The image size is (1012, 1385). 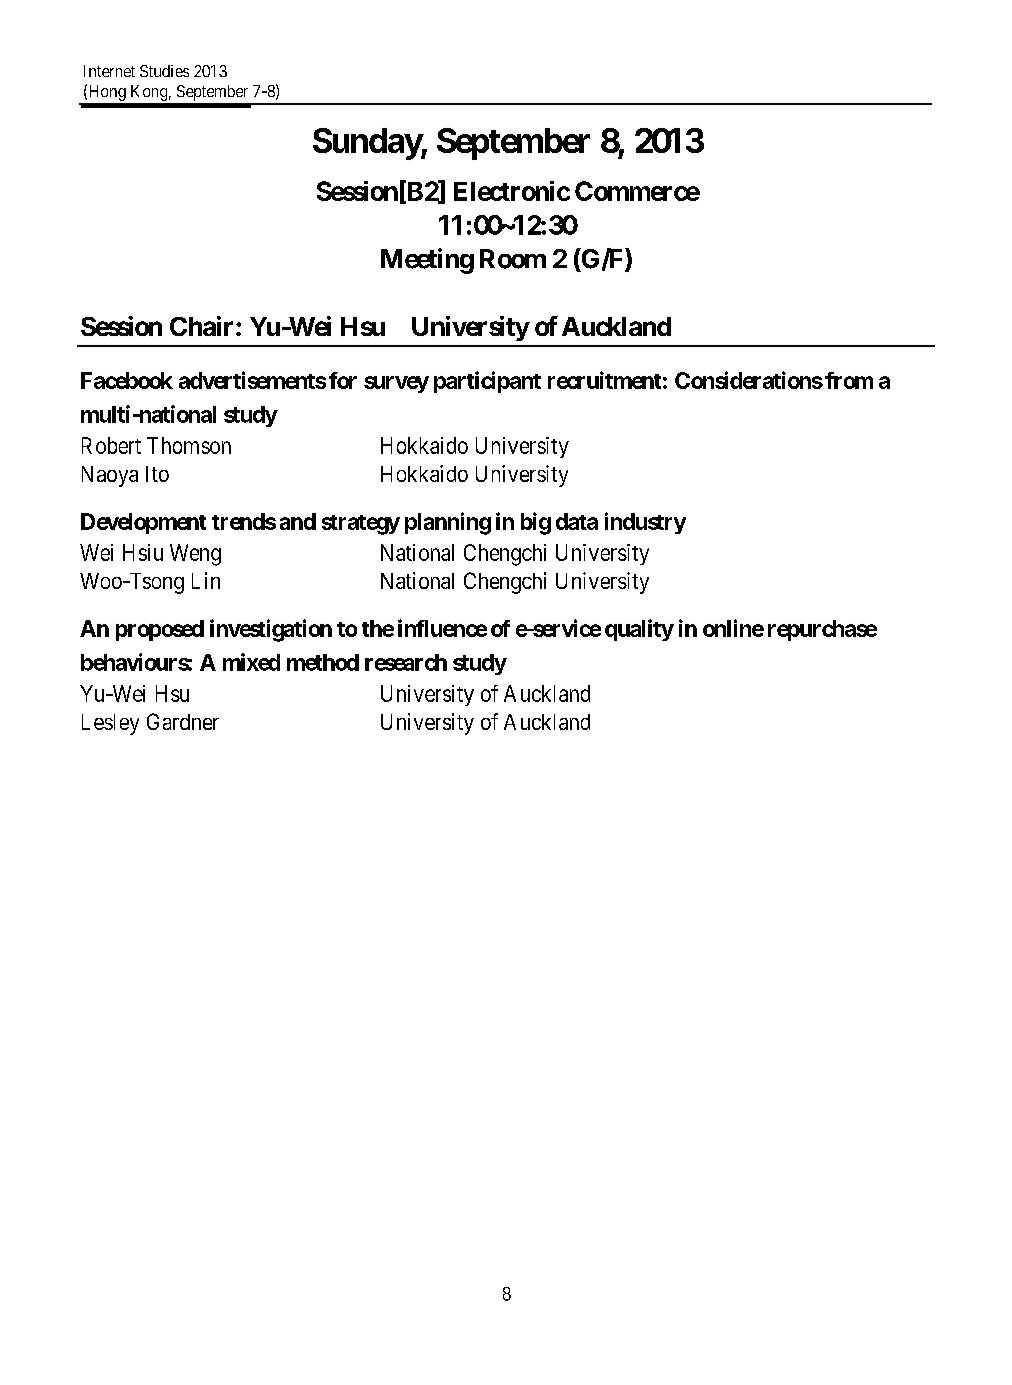 What do you see at coordinates (396, 384) in the page?
I see `survey` at bounding box center [396, 384].
